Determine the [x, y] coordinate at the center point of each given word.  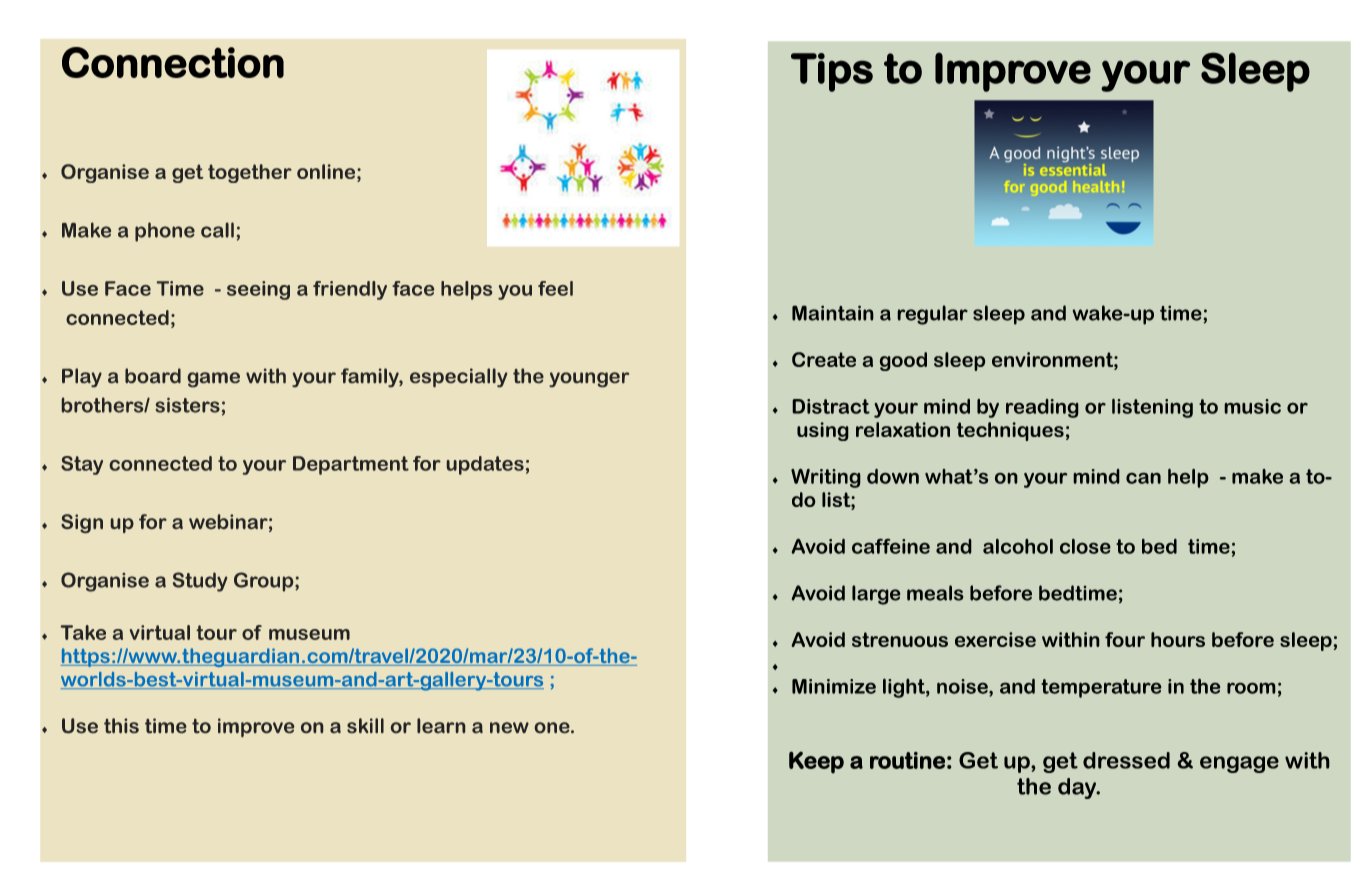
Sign [82, 523]
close [1085, 546]
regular [932, 315]
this [121, 725]
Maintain [833, 313]
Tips [832, 72]
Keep [816, 762]
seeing [258, 290]
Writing [826, 478]
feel [555, 288]
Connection [173, 62]
